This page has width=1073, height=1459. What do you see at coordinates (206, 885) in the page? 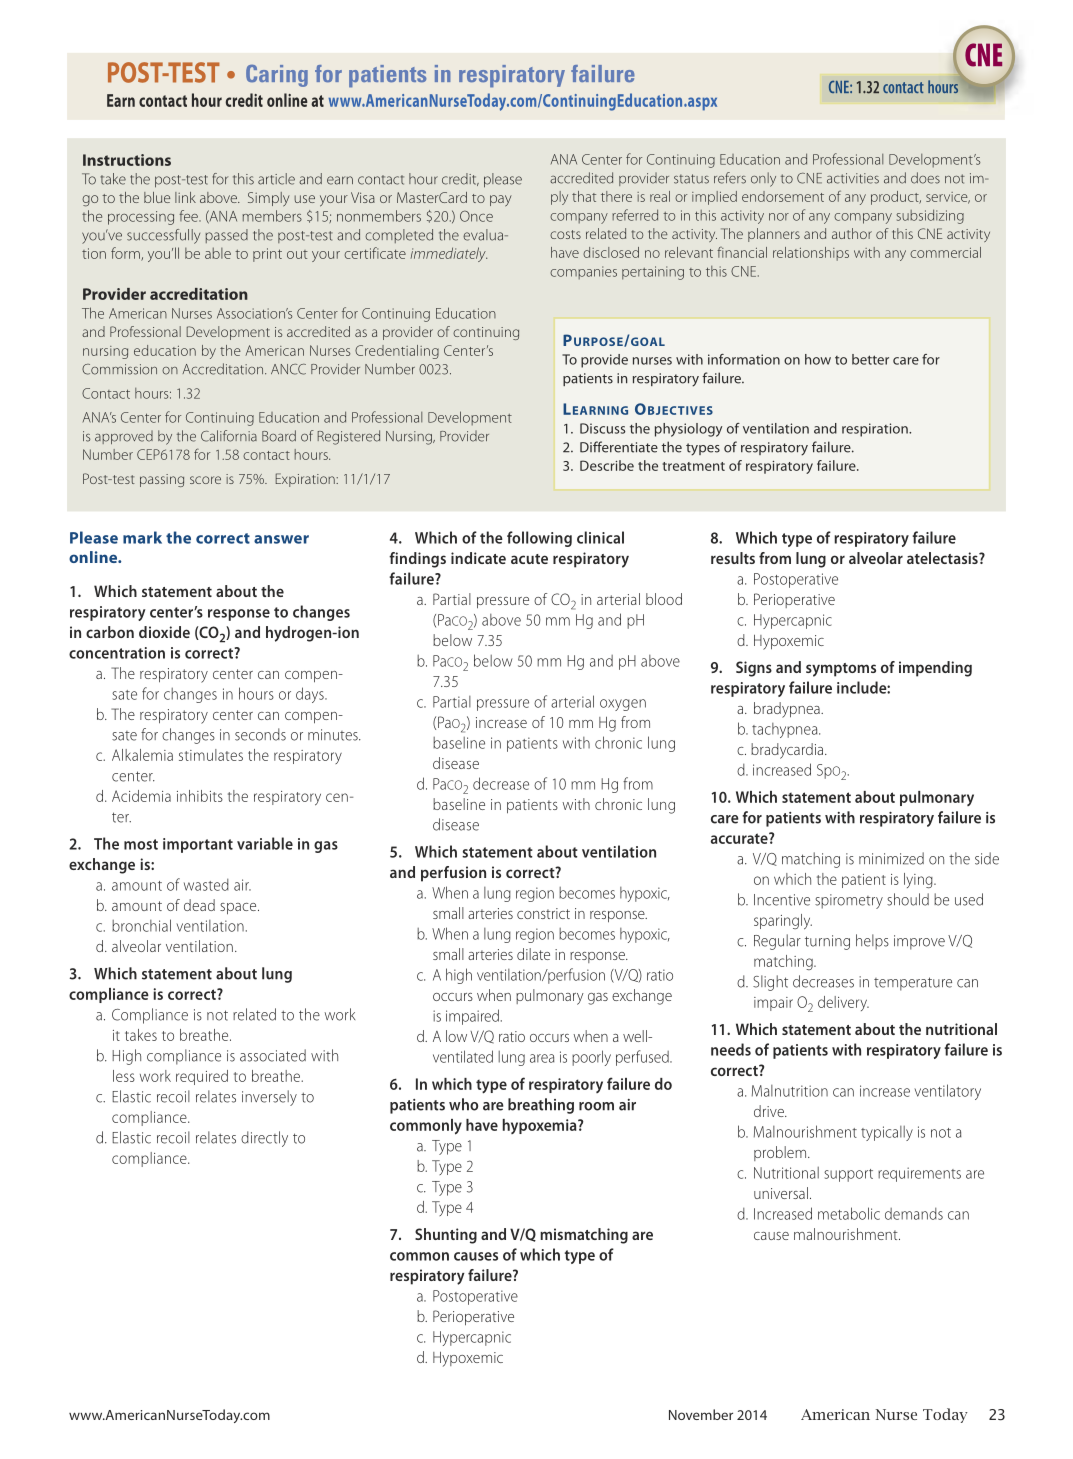
I see `wasted` at bounding box center [206, 885].
